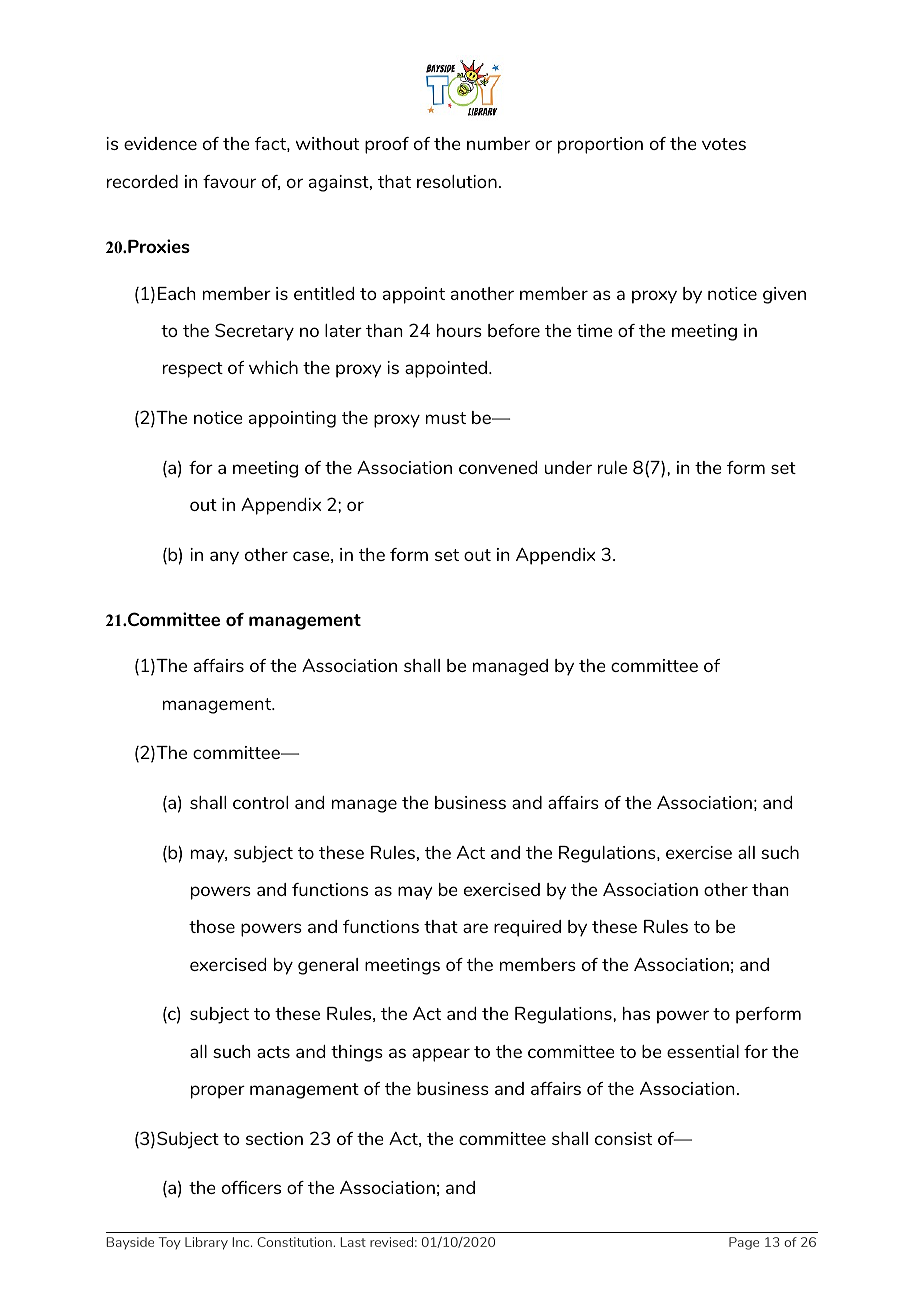 The image size is (924, 1308). Describe the element at coordinates (568, 467) in the page. I see `under` at that location.
